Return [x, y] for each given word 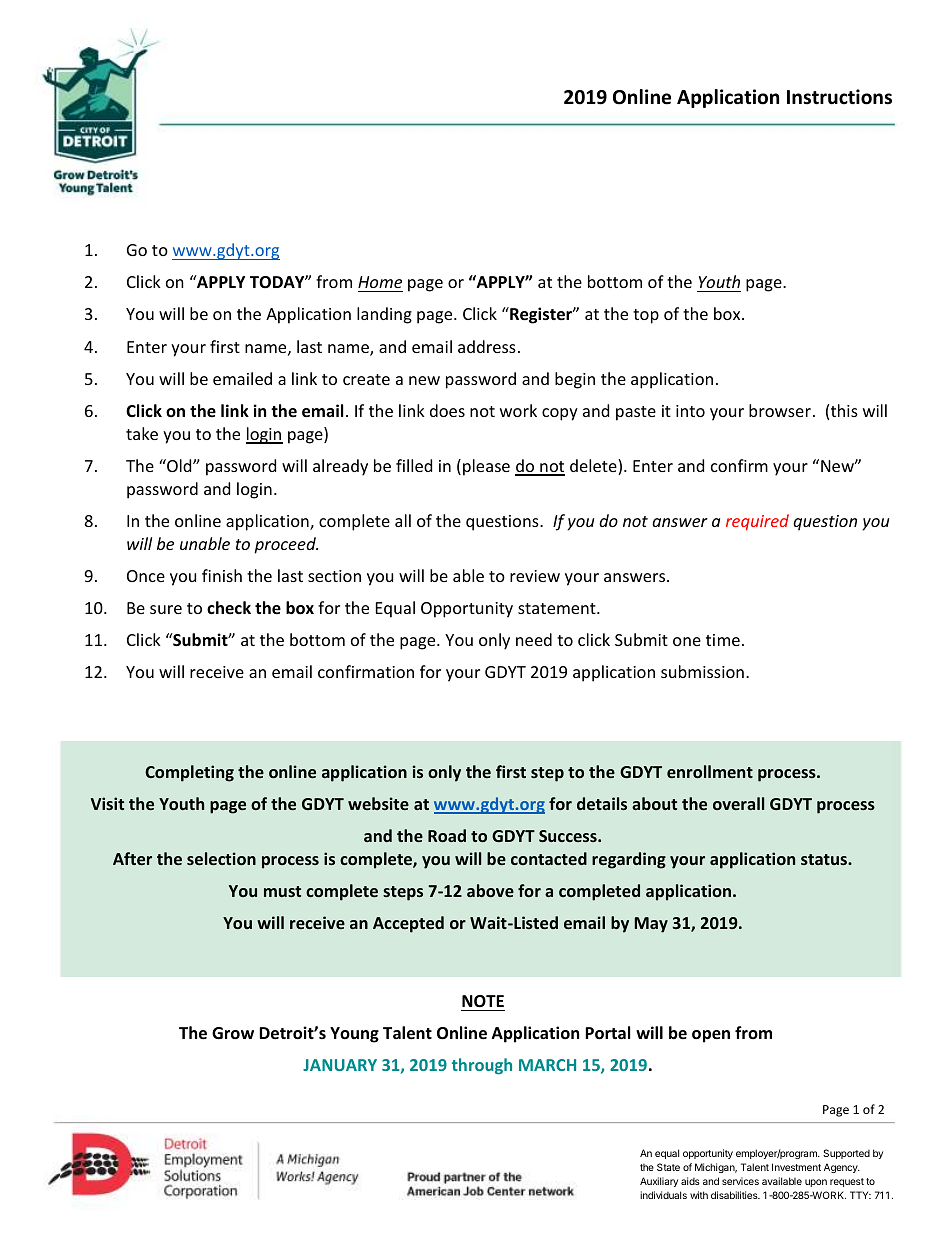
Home [380, 282]
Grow [233, 1033]
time [723, 640]
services [740, 1181]
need [534, 639]
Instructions [839, 97]
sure [166, 609]
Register [541, 315]
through [482, 1066]
